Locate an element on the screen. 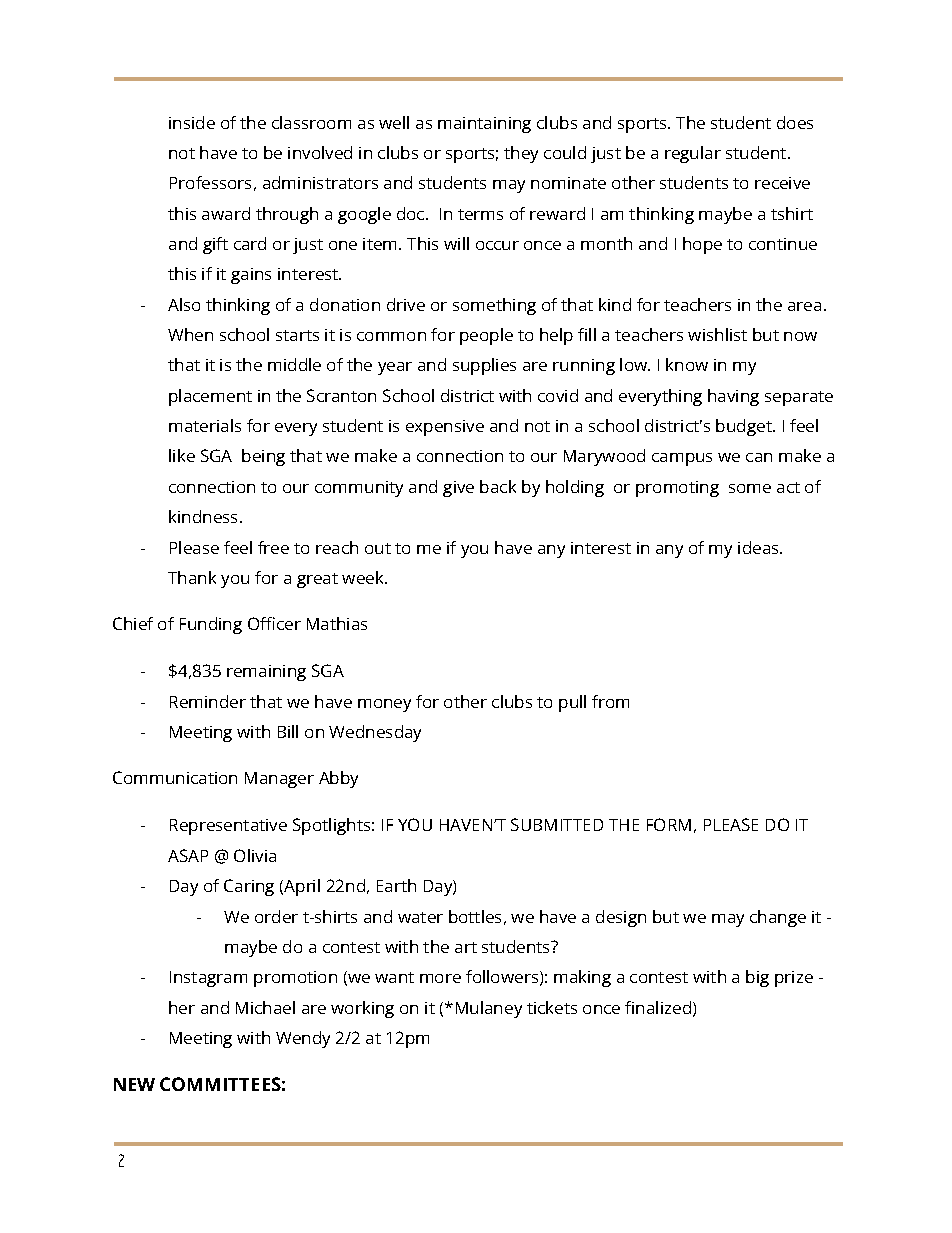 The height and width of the screenshot is (1233, 952). Professors is located at coordinates (210, 182).
